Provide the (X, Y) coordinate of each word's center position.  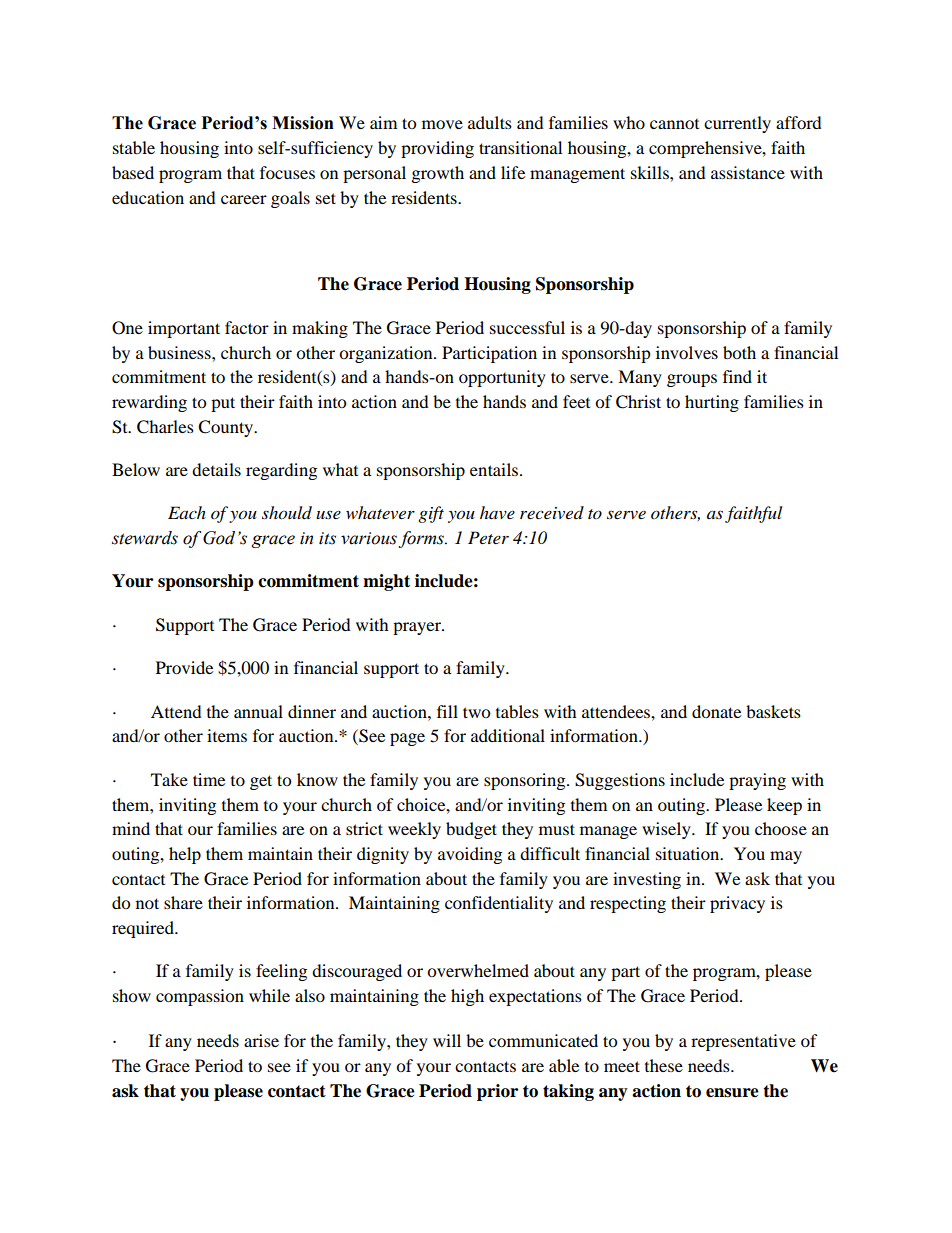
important (184, 329)
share (183, 902)
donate (716, 711)
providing (437, 149)
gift (431, 514)
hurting (712, 403)
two (476, 712)
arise (261, 1040)
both (739, 352)
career (244, 199)
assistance (748, 172)
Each (187, 512)
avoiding (470, 855)
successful (527, 327)
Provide (184, 667)
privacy (737, 904)
